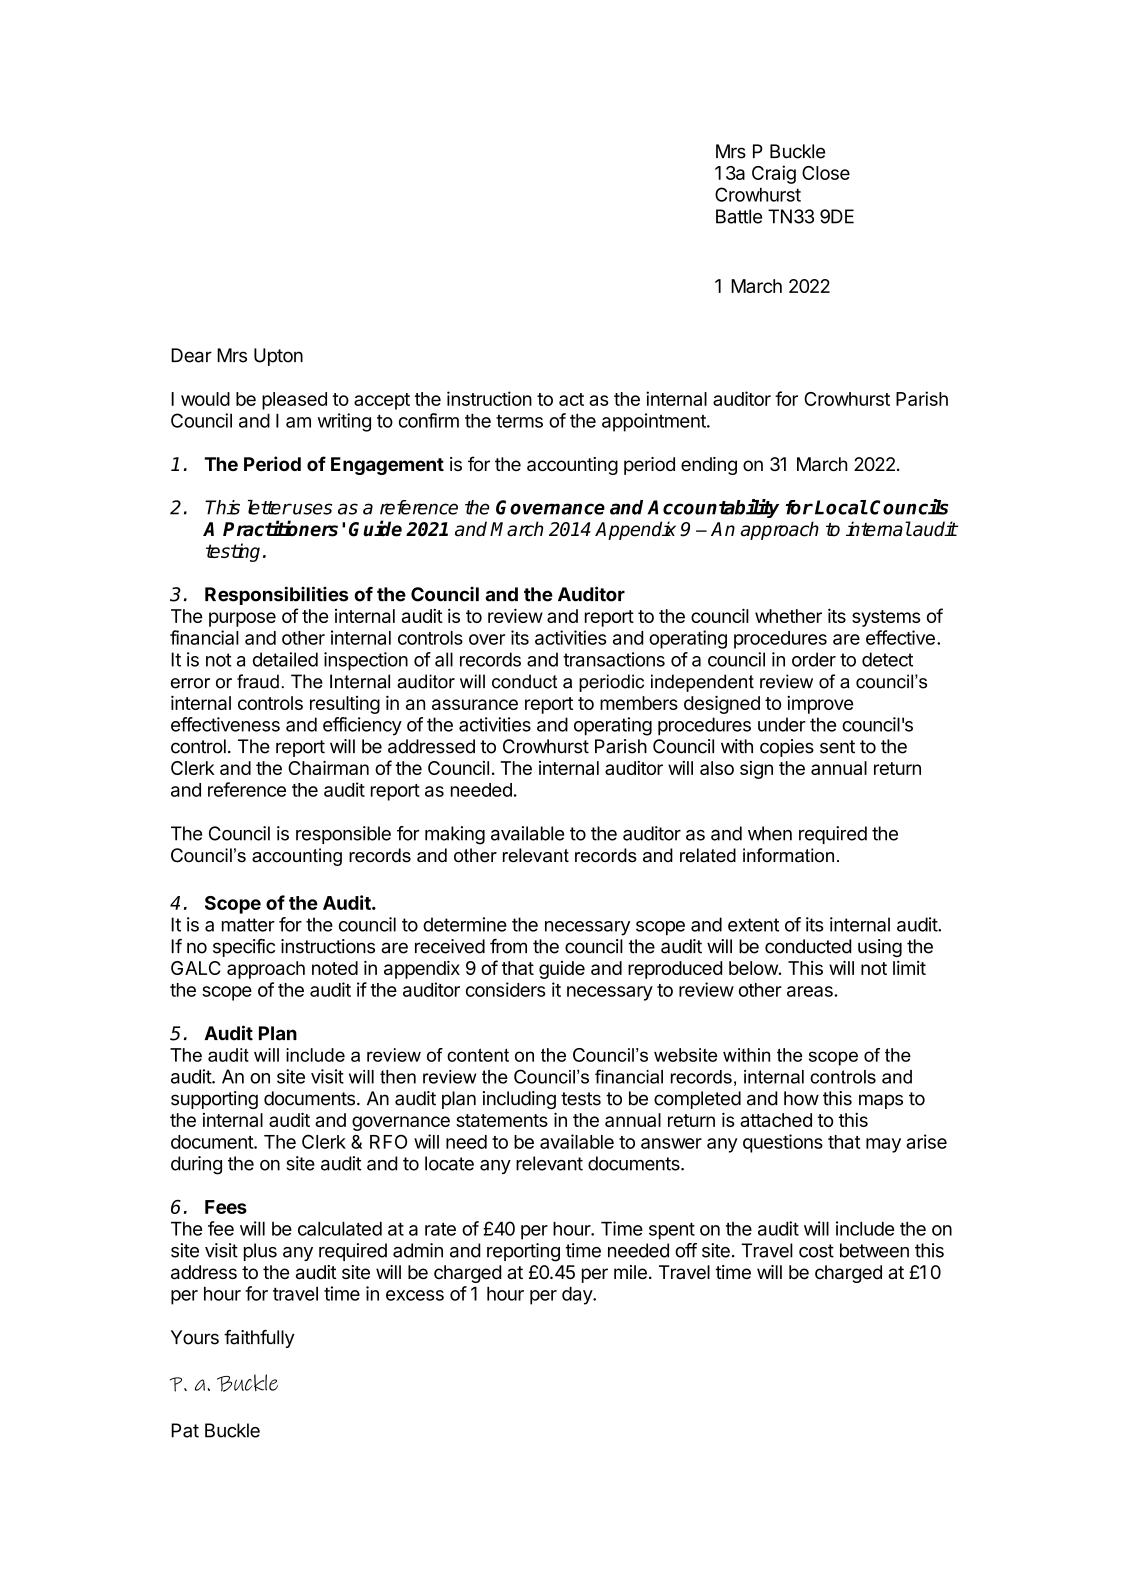  Describe the element at coordinates (788, 616) in the screenshot. I see `whether` at that location.
